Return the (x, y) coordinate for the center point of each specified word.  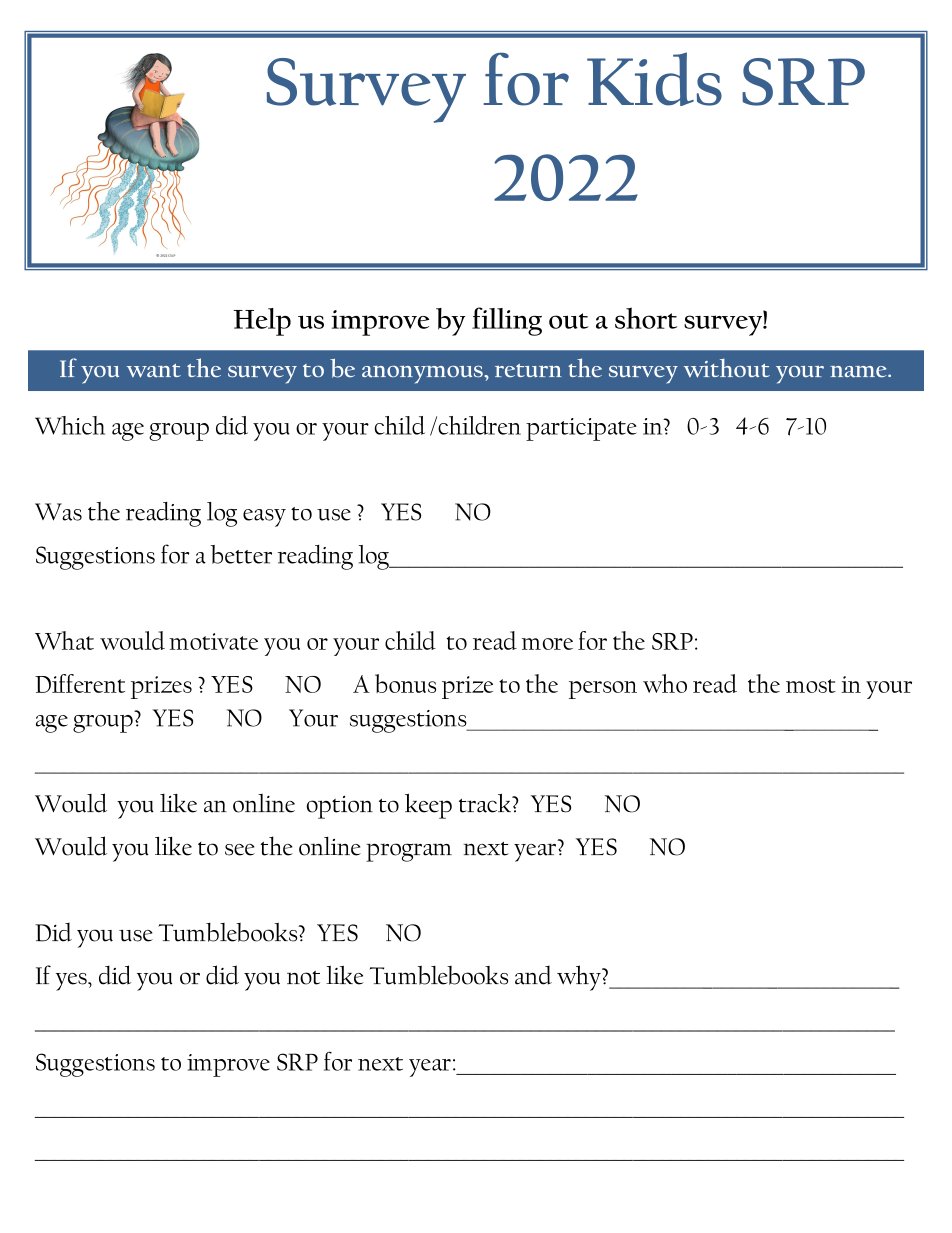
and (533, 975)
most (811, 686)
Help (262, 322)
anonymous (423, 375)
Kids (654, 79)
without (727, 368)
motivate (213, 641)
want (154, 371)
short (646, 318)
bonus (405, 683)
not (303, 978)
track (486, 803)
